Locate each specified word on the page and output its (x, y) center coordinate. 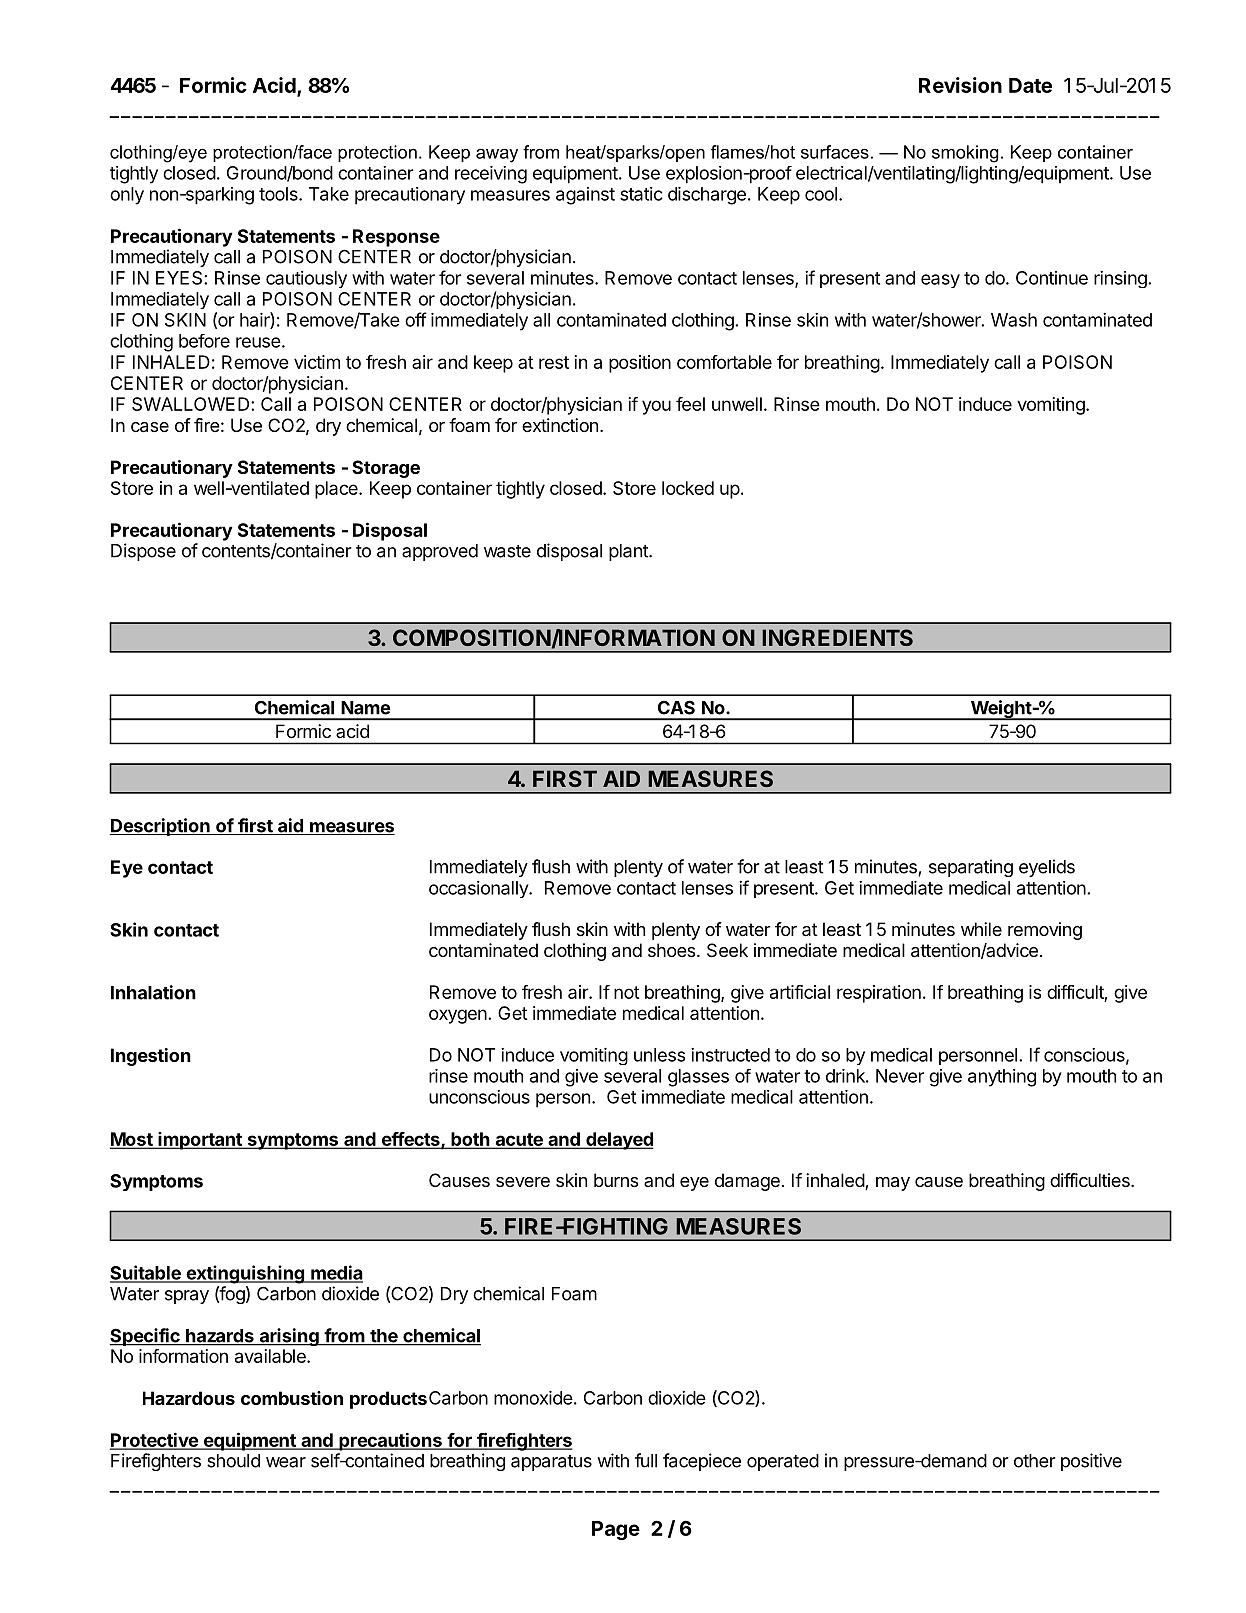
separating (971, 868)
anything (1002, 1078)
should (233, 1461)
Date (1030, 85)
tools (279, 194)
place (337, 490)
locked (688, 488)
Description (161, 827)
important (200, 1141)
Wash (1014, 320)
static (641, 194)
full (646, 1460)
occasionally (479, 889)
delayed (619, 1141)
